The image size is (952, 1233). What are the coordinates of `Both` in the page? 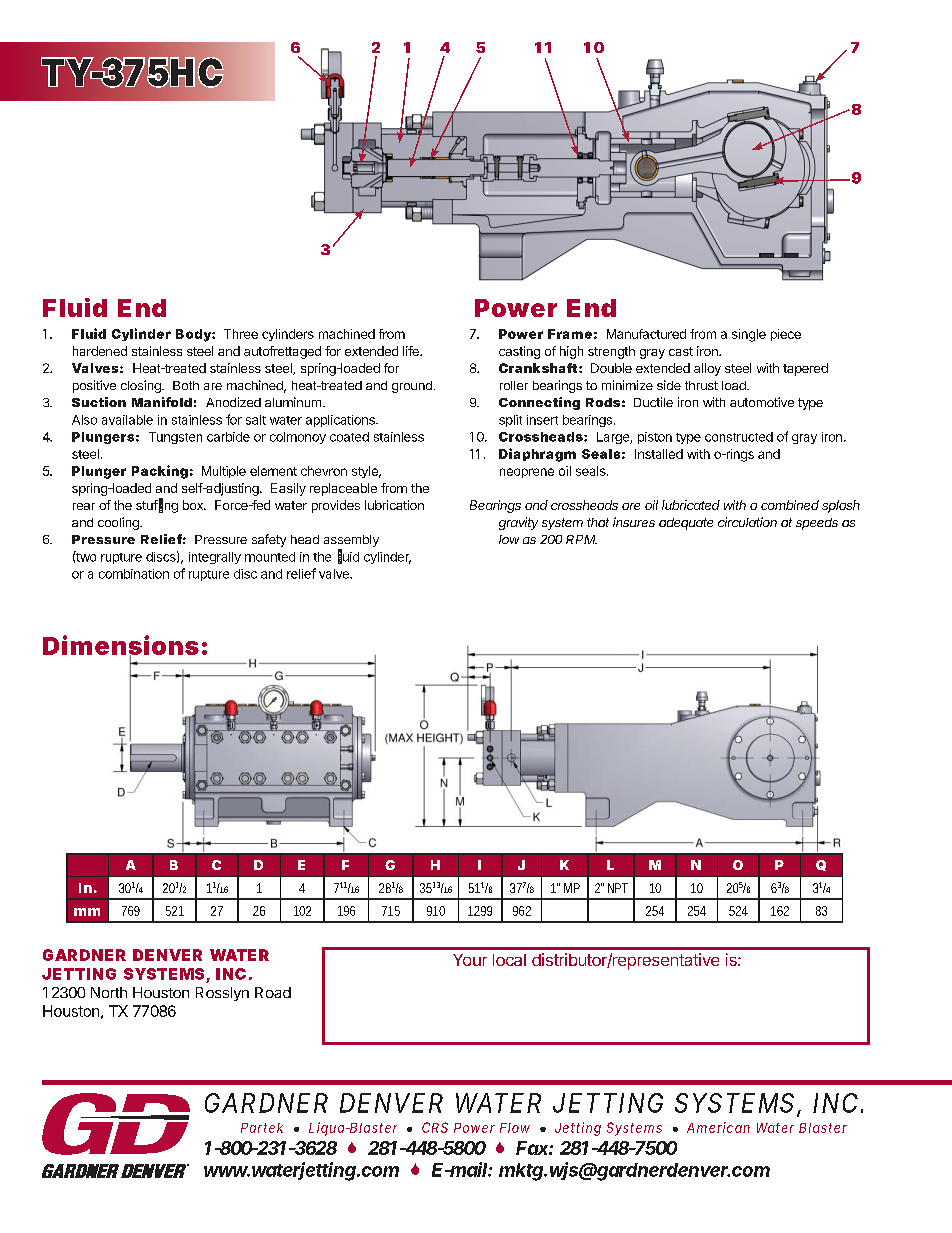 It's located at (186, 385).
